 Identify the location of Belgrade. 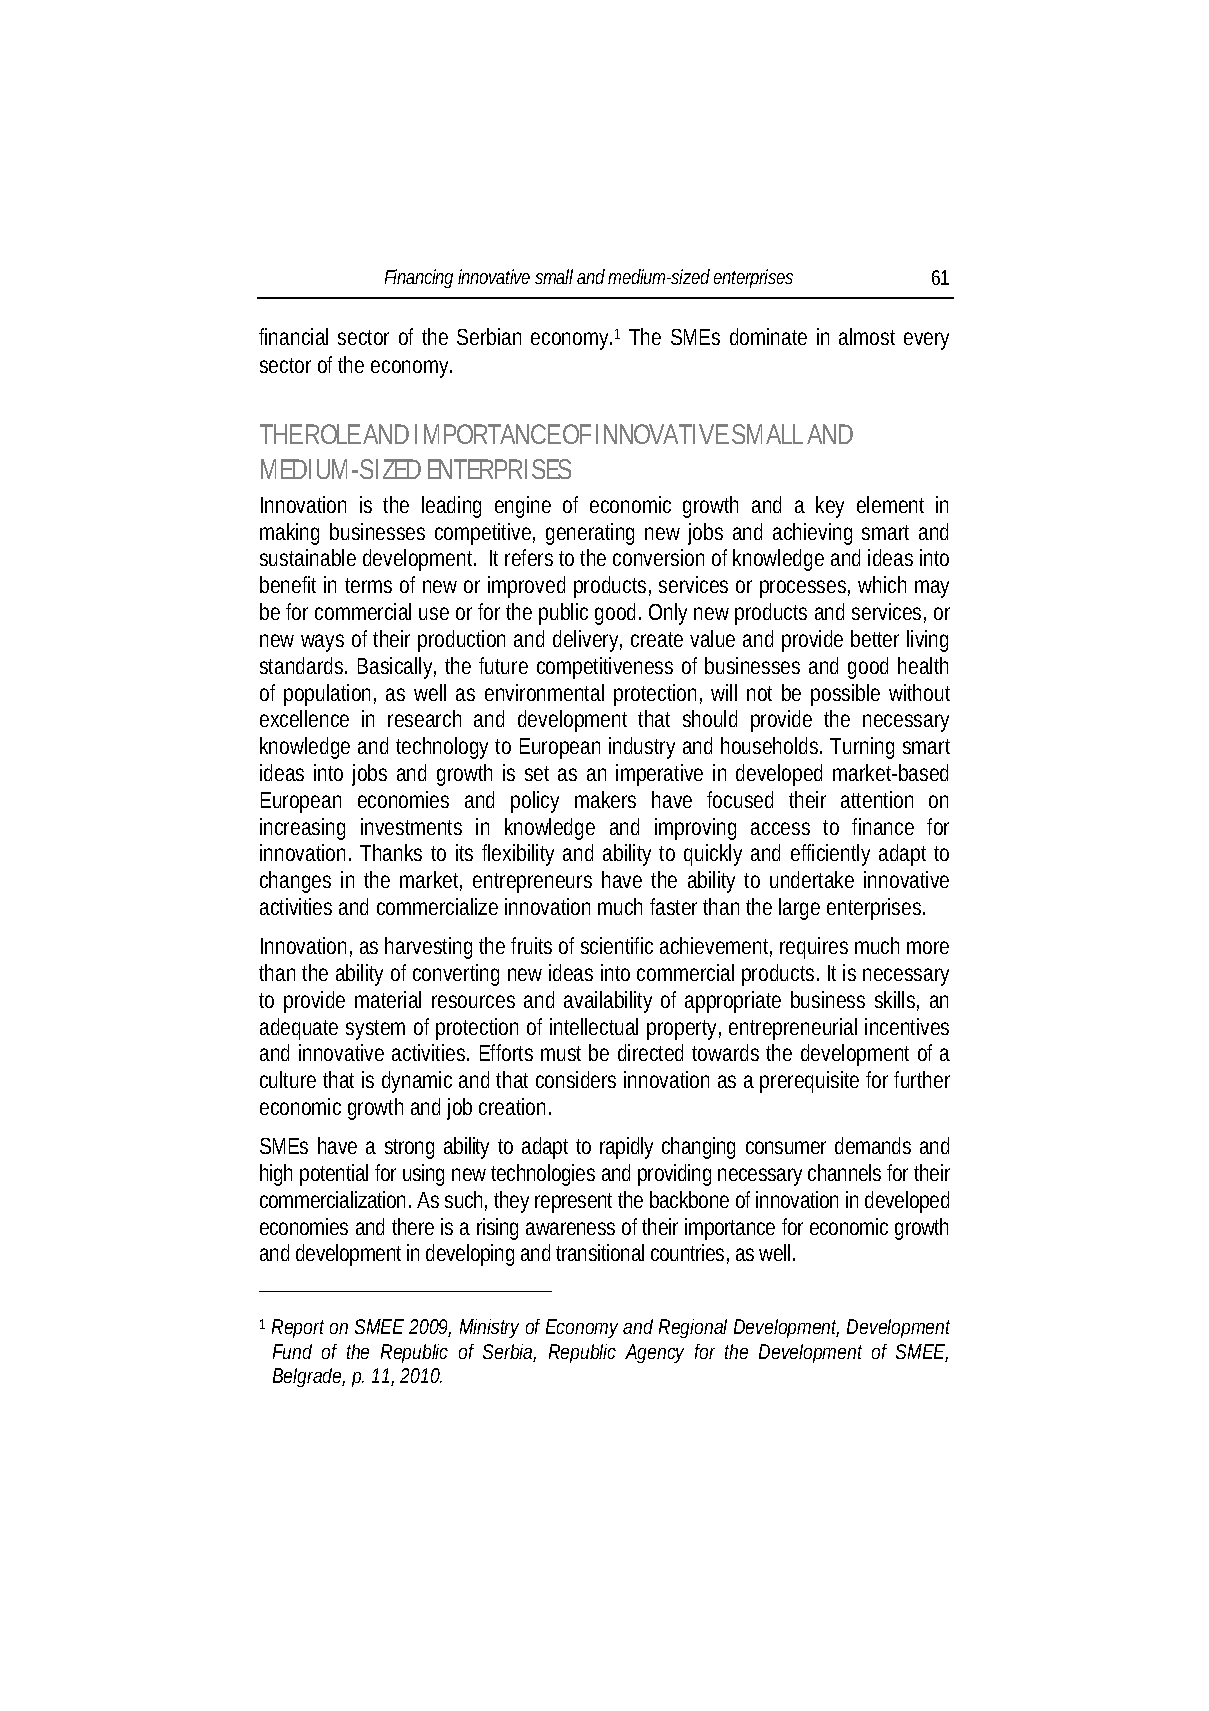
(309, 1377).
